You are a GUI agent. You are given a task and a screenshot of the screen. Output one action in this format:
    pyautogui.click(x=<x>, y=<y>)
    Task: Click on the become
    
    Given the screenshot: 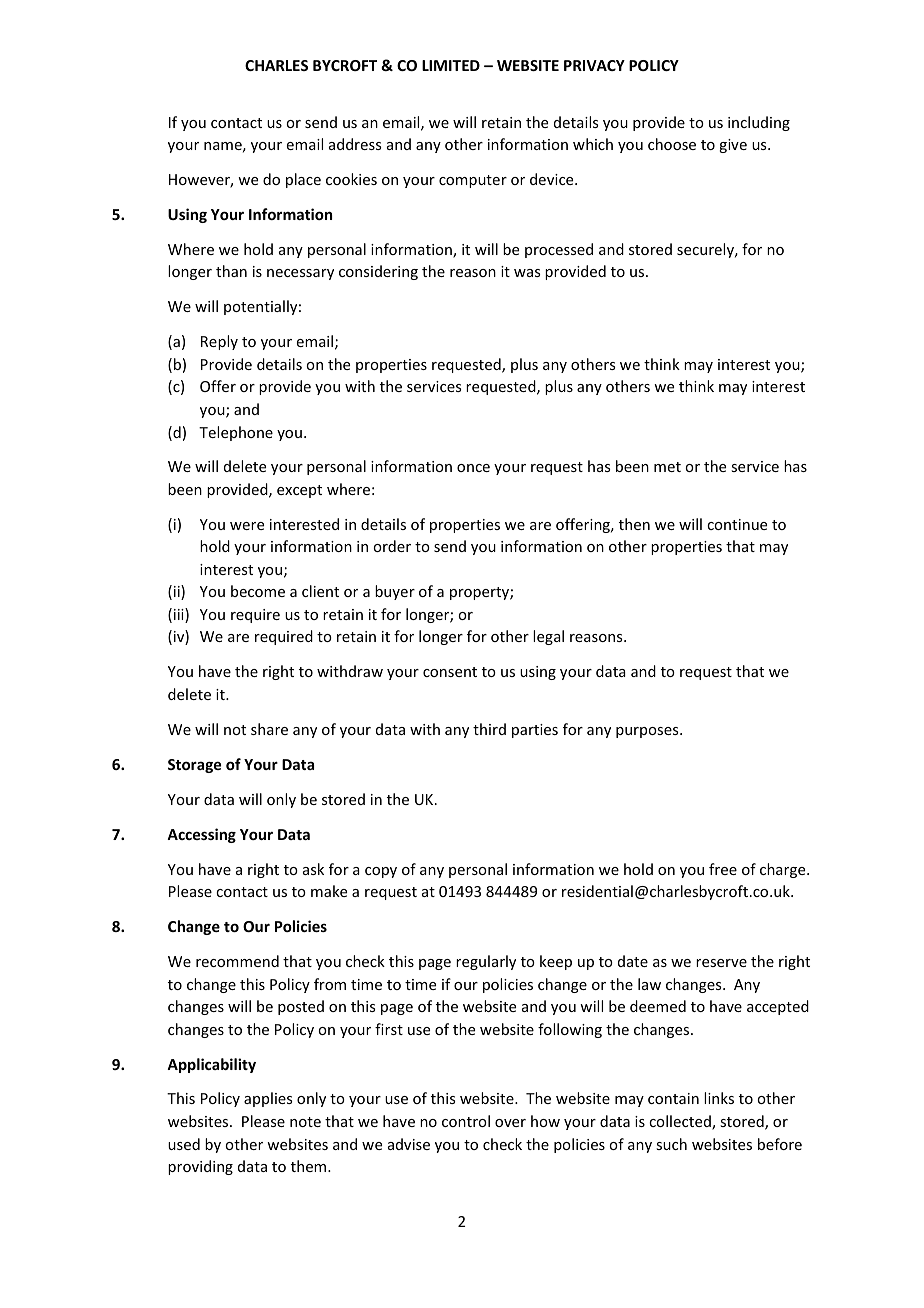 What is the action you would take?
    pyautogui.click(x=258, y=591)
